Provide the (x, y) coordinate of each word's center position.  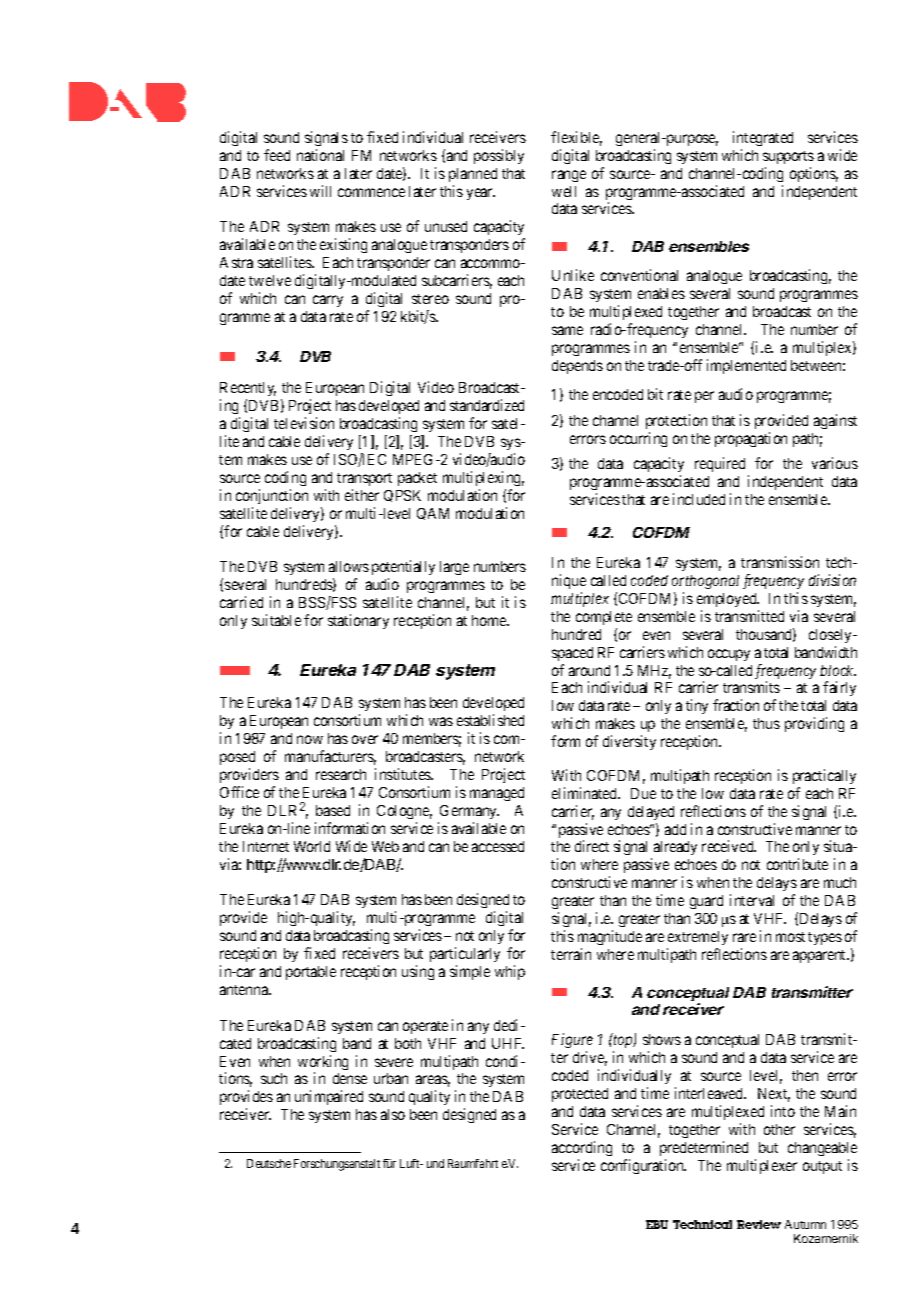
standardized (487, 405)
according (582, 1148)
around (589, 670)
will (320, 191)
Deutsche (269, 1163)
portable (311, 973)
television (304, 423)
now (310, 739)
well (564, 191)
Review (759, 1224)
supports (788, 157)
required (722, 466)
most (790, 937)
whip (510, 972)
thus (766, 723)
